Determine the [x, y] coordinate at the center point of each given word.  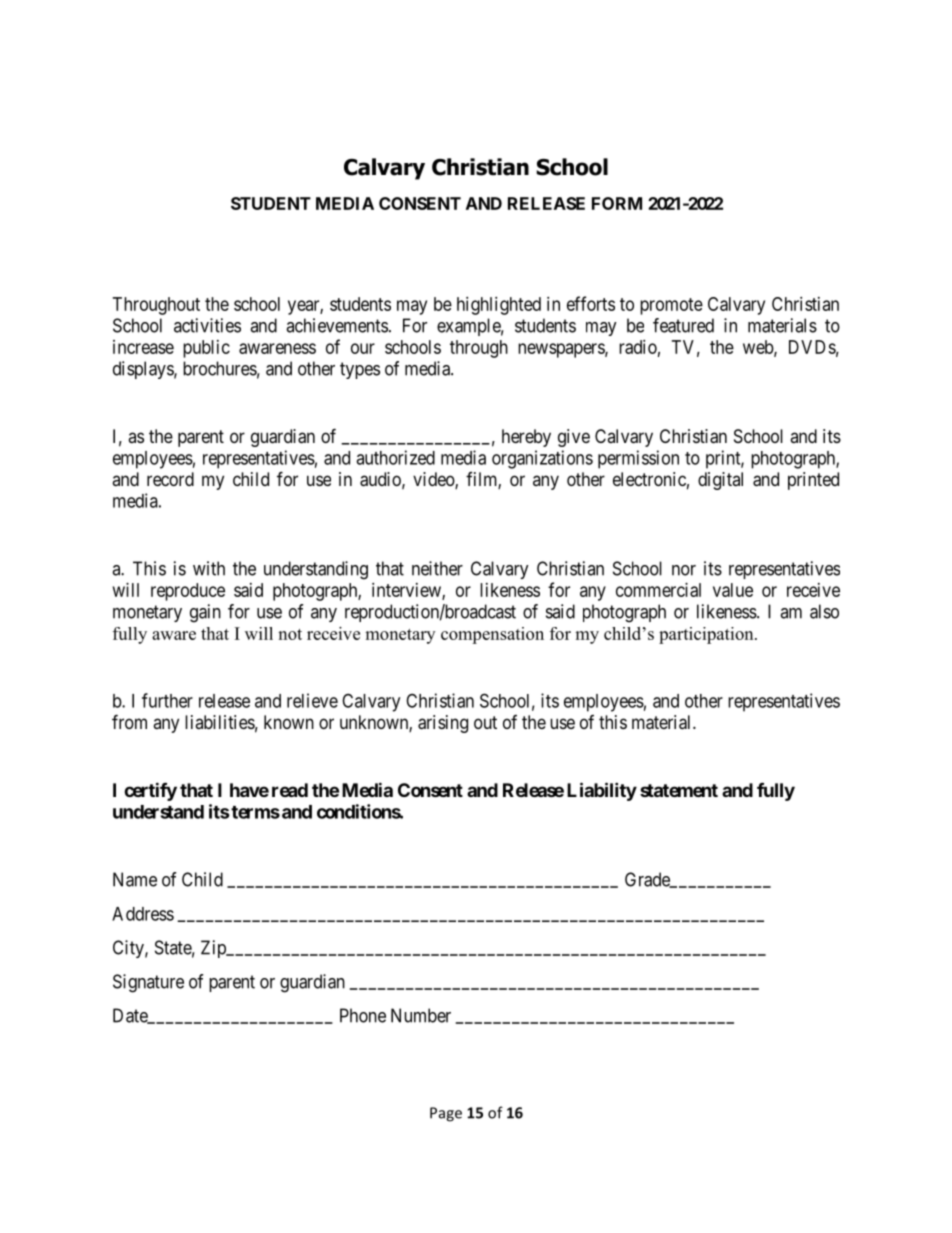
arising [443, 724]
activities [207, 325]
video [434, 480]
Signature [148, 983]
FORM [617, 203]
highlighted [499, 306]
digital [720, 481]
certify [150, 791]
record [170, 479]
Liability [602, 791]
